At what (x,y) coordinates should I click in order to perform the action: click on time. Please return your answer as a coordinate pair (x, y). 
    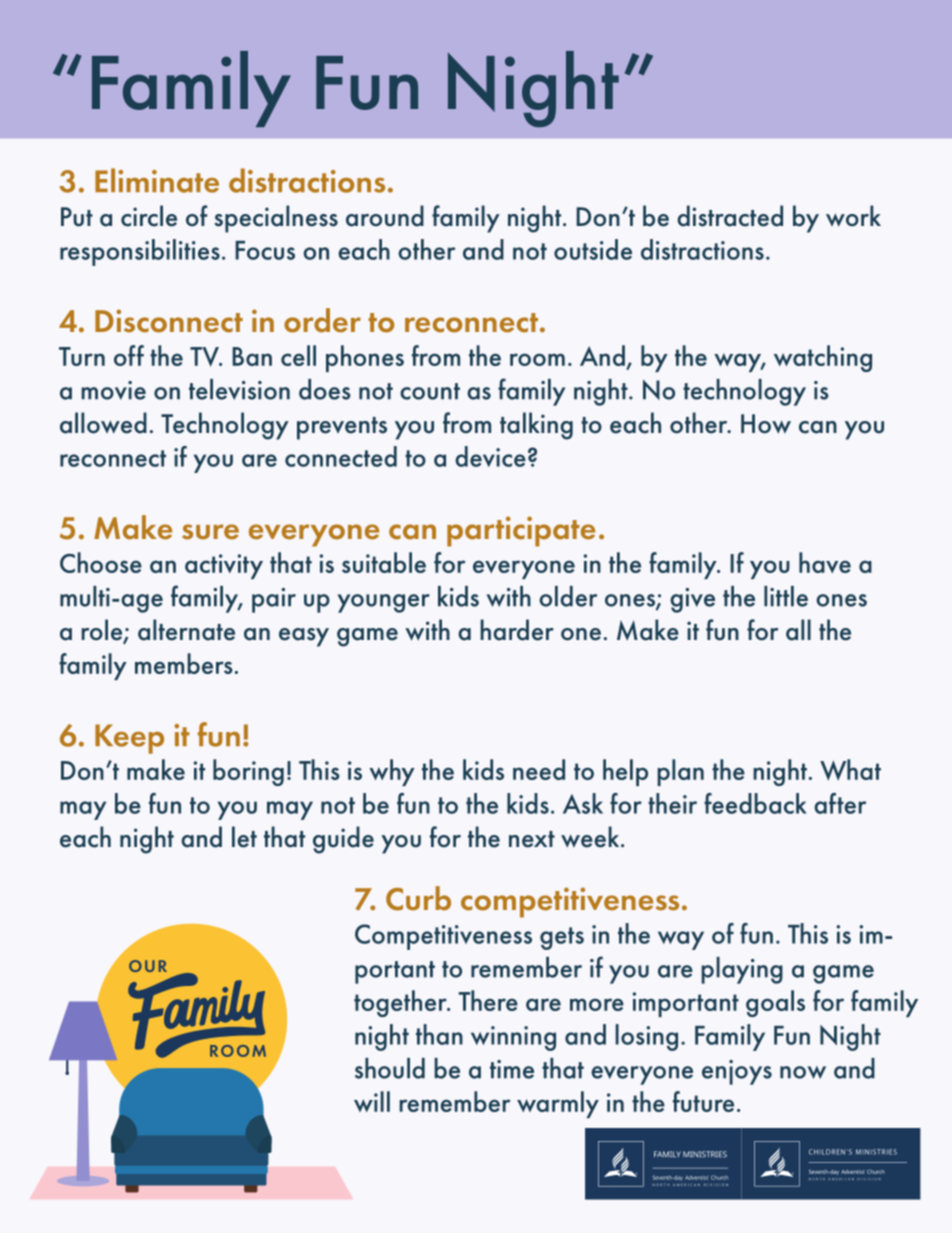
    Looking at the image, I should click on (512, 1069).
